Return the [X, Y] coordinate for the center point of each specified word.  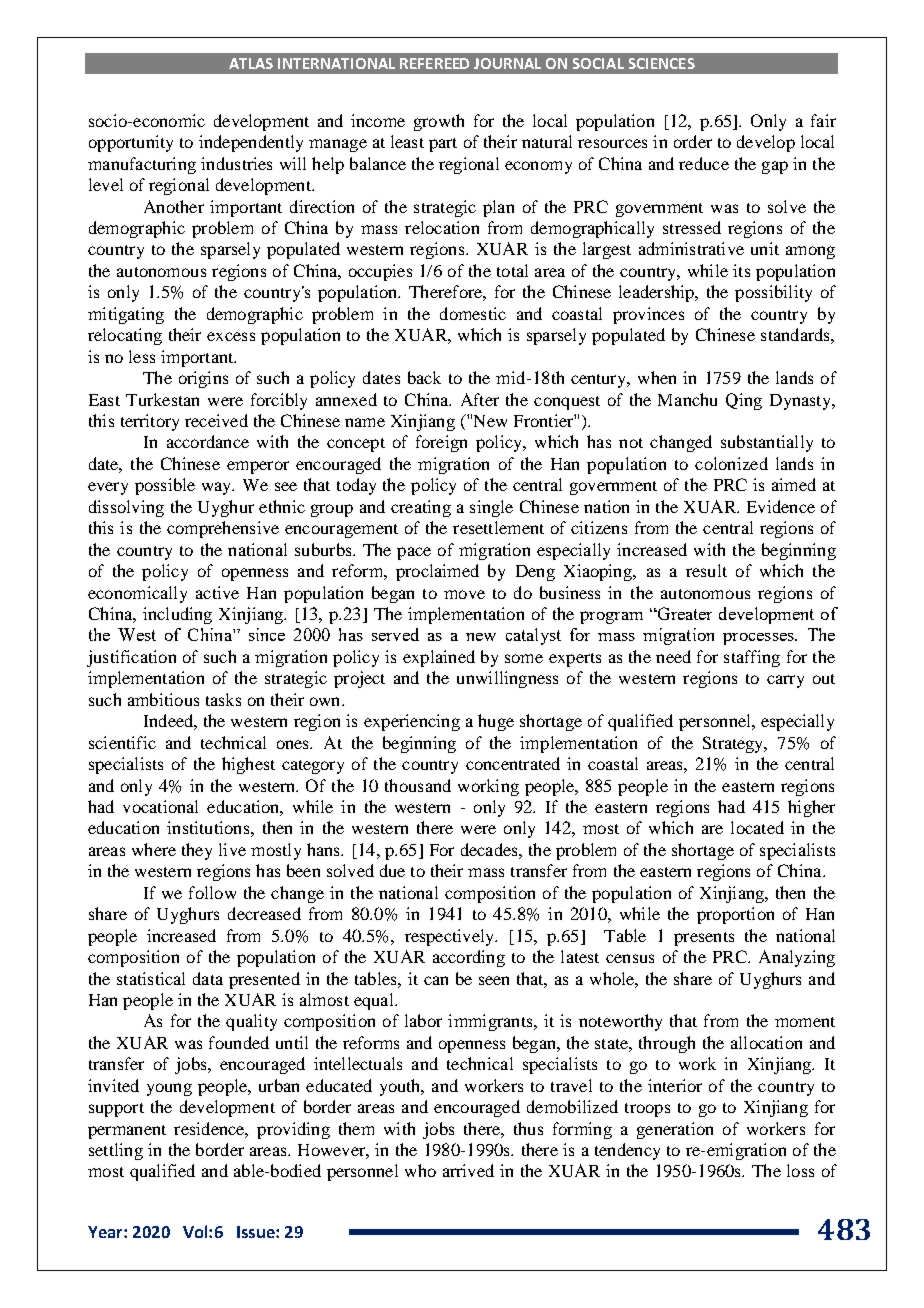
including [177, 615]
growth [439, 122]
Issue [257, 1232]
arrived [468, 1170]
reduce [704, 163]
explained [439, 658]
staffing [752, 658]
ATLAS [251, 63]
